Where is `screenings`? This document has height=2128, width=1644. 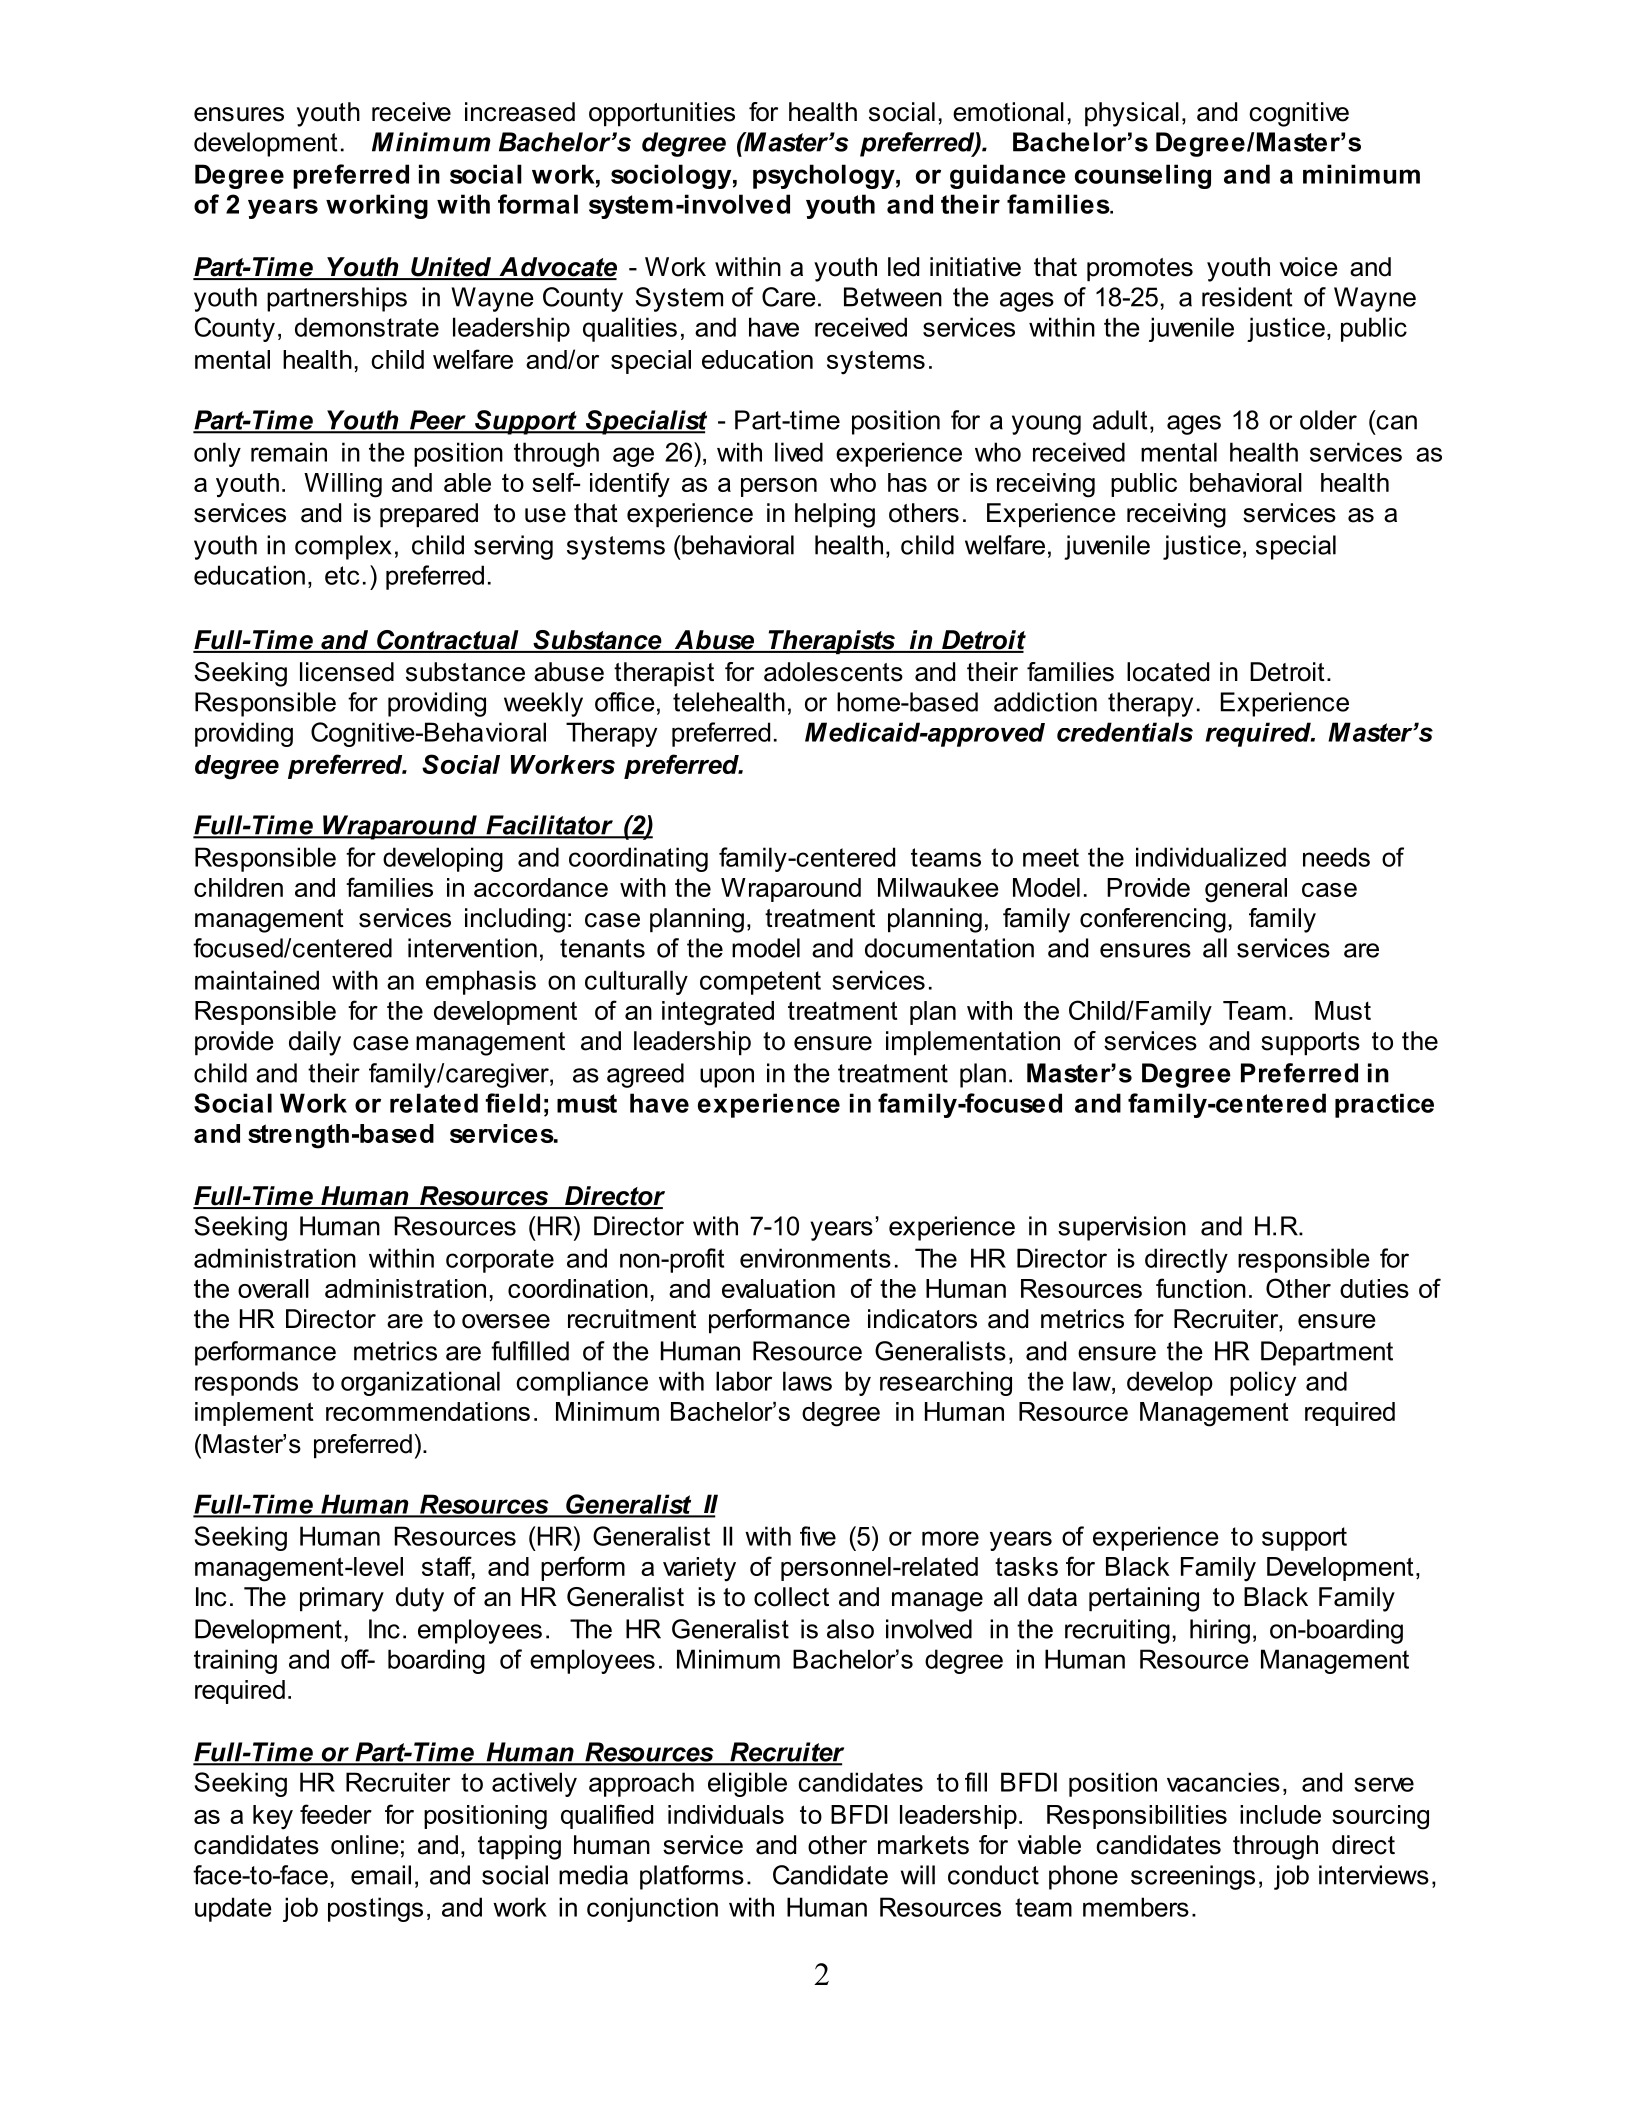
screenings is located at coordinates (1193, 1877).
